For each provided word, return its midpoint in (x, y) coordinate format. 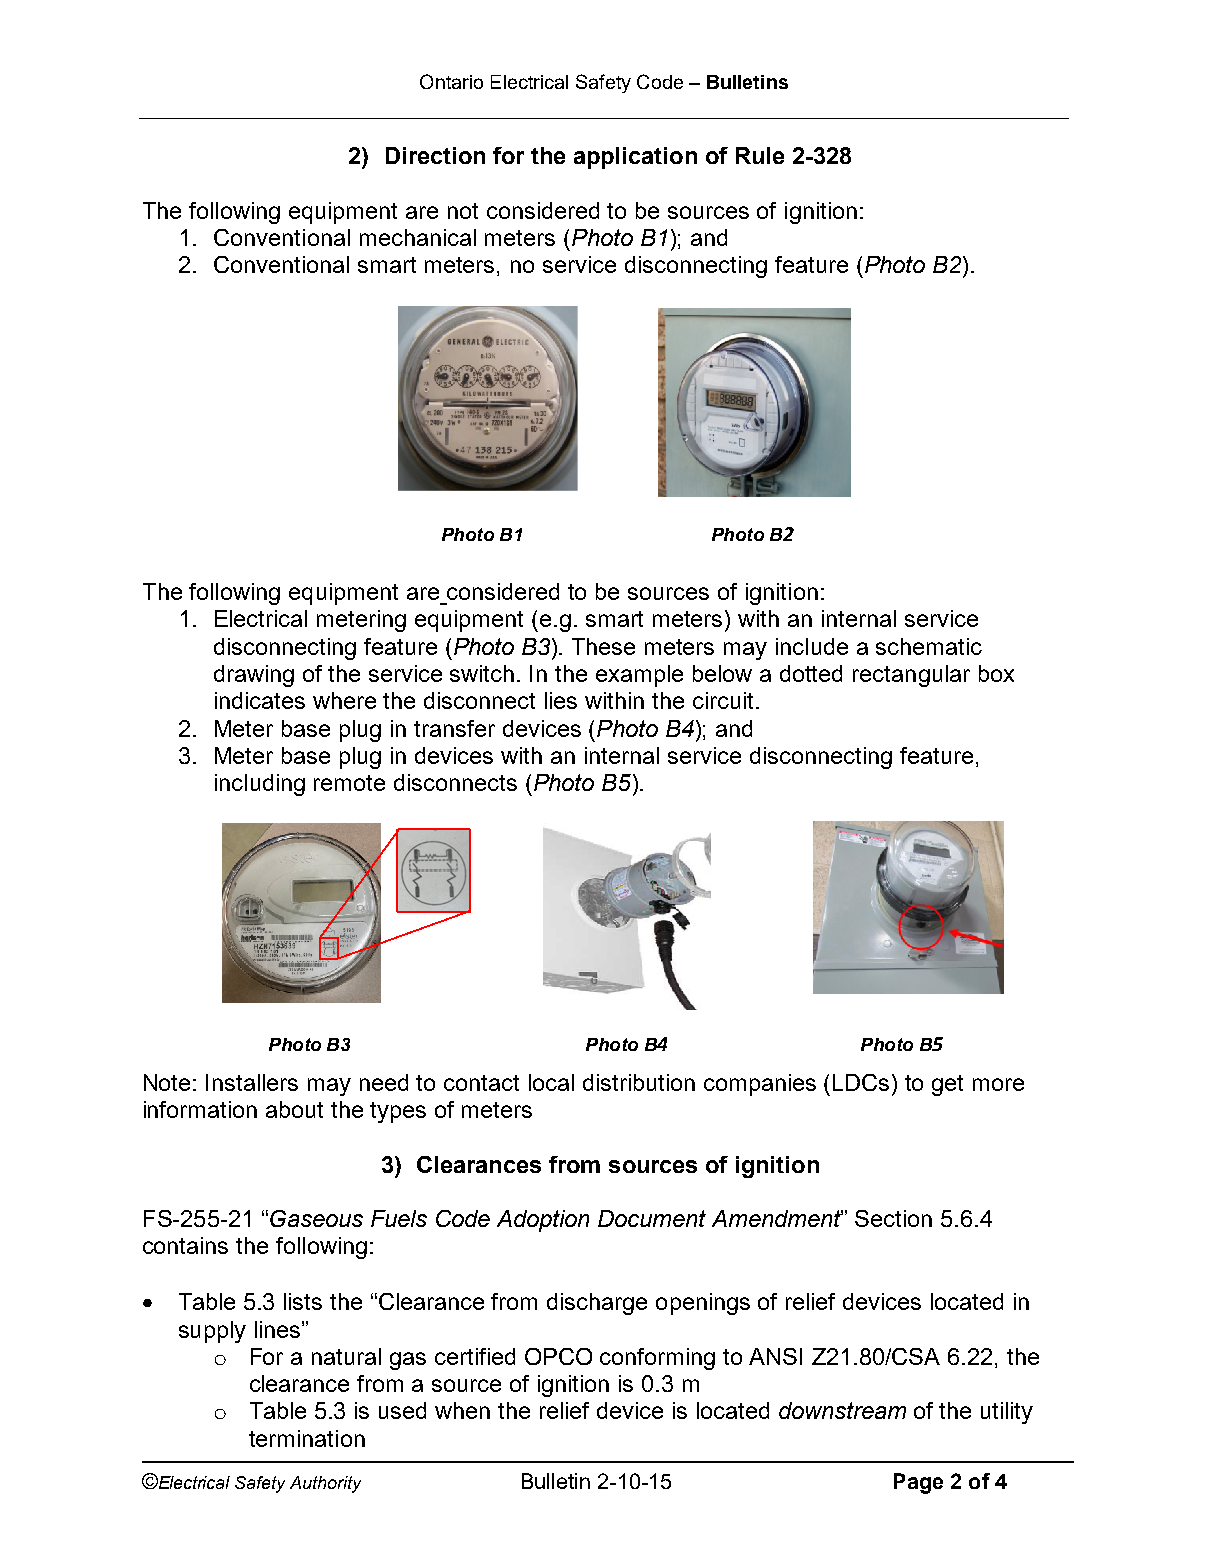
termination (307, 1438)
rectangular (911, 676)
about (294, 1109)
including (260, 785)
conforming (657, 1359)
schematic (929, 646)
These (603, 646)
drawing (254, 676)
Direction (435, 155)
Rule (760, 155)
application (635, 158)
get (947, 1085)
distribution (639, 1082)
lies (561, 700)
